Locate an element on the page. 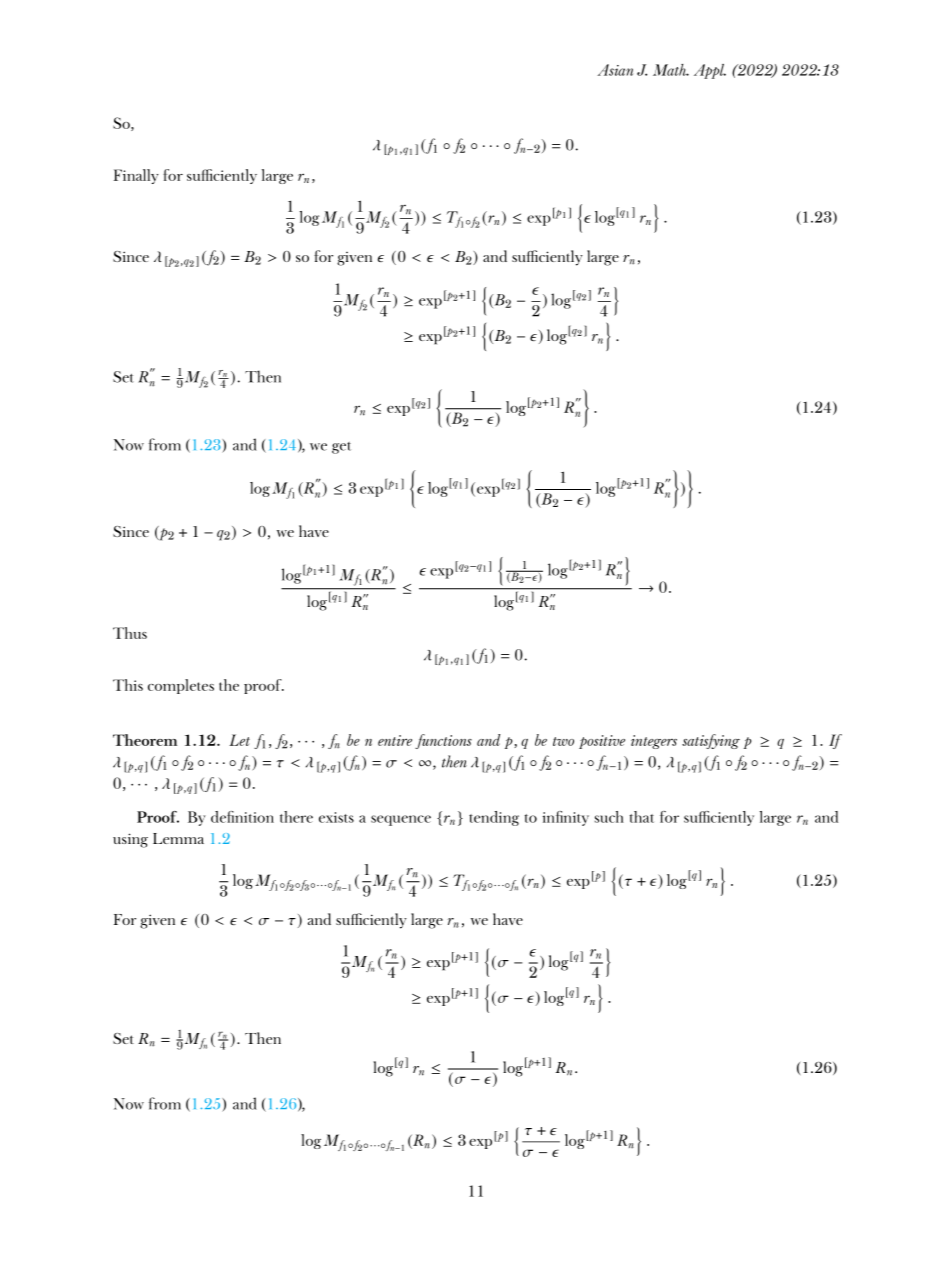 Image resolution: width=952 pixels, height=1262 pixels. sequence is located at coordinates (401, 820).
